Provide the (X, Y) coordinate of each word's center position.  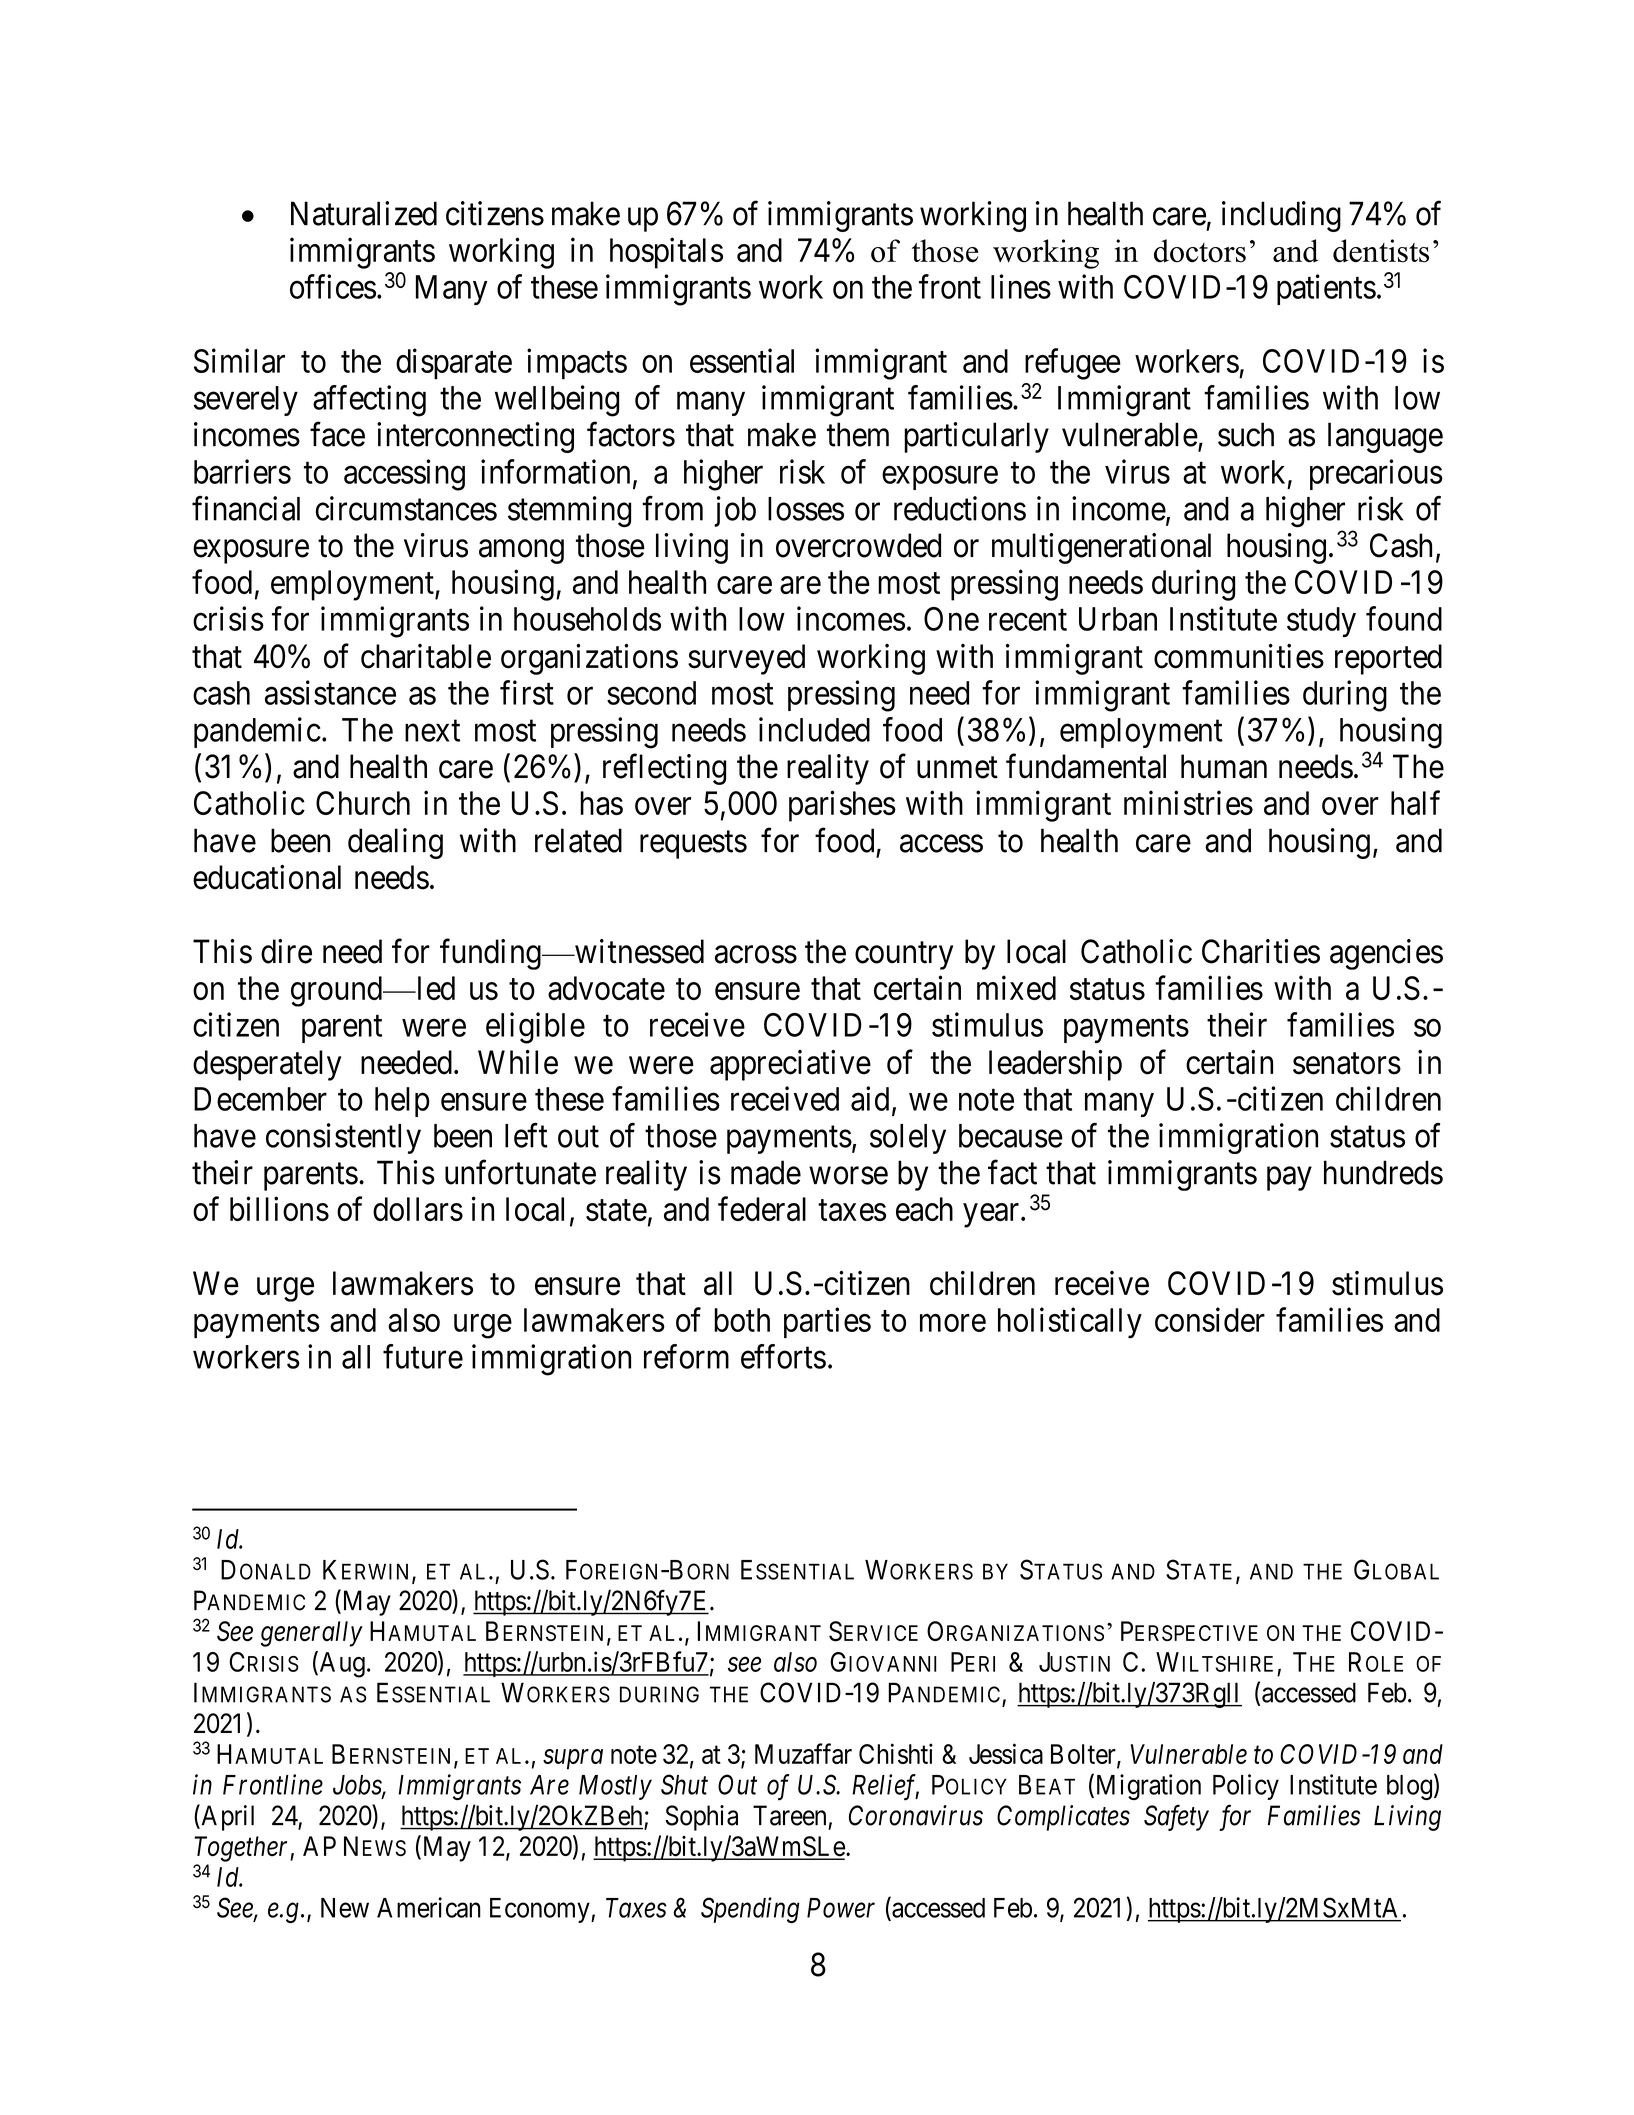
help (402, 1102)
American (429, 1907)
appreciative (790, 1065)
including (1281, 216)
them (858, 434)
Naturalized (364, 213)
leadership (1055, 1065)
